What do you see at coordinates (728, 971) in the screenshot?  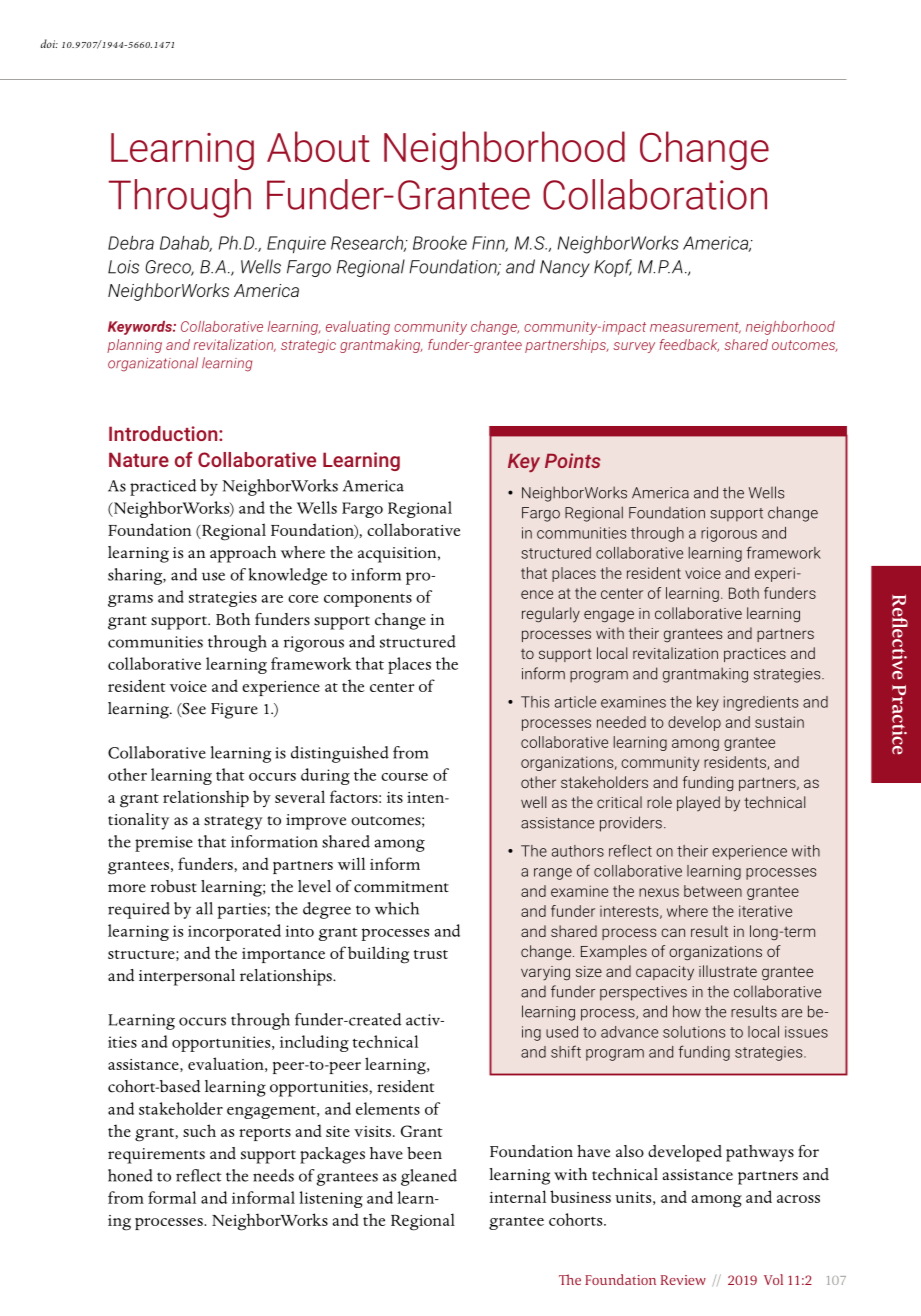 I see `illustrate` at bounding box center [728, 971].
